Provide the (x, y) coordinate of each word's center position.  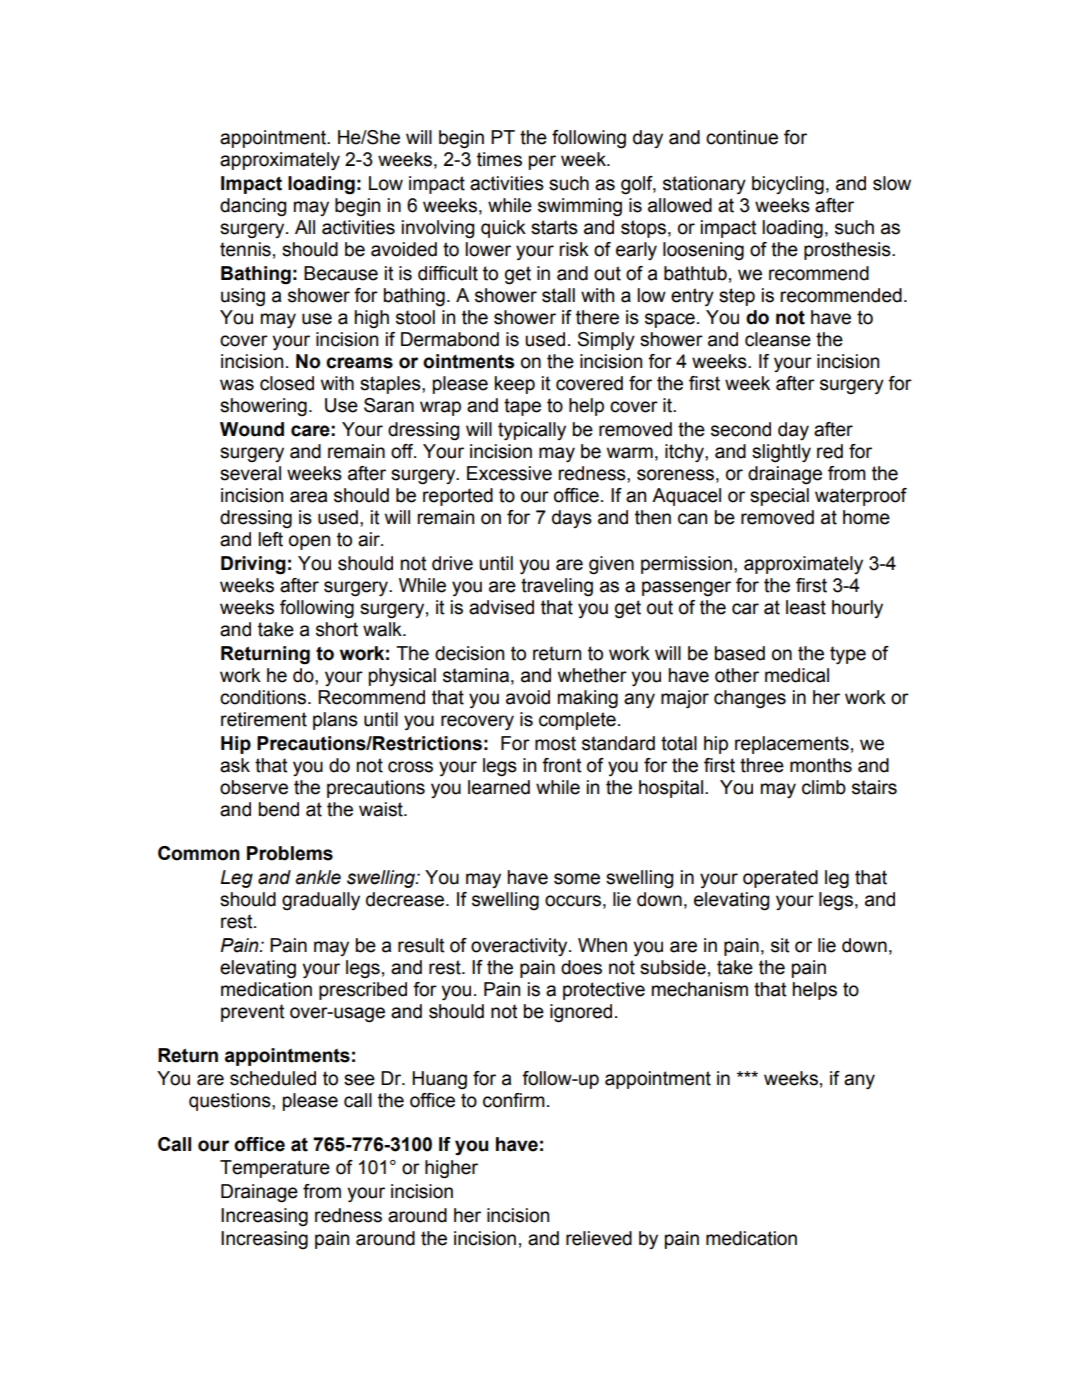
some (577, 879)
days (572, 519)
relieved (599, 1238)
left (270, 539)
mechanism (700, 989)
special (779, 497)
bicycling (788, 185)
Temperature (275, 1169)
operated (780, 879)
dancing (253, 207)
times (499, 159)
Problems (290, 853)
